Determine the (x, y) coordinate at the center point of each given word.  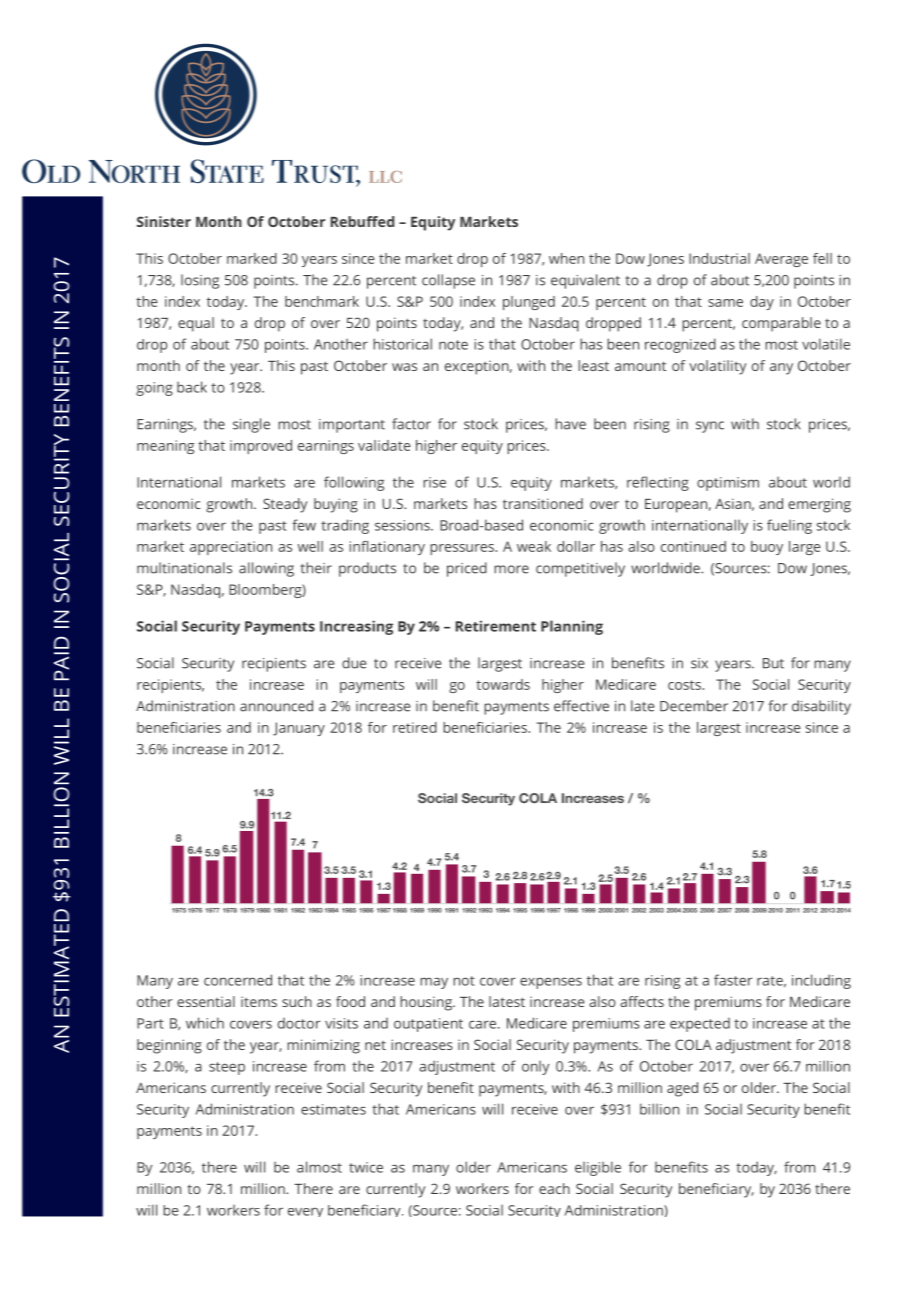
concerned (238, 980)
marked (252, 258)
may (434, 983)
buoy (767, 548)
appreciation (231, 548)
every (305, 1212)
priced (467, 569)
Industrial (719, 258)
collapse (448, 281)
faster (733, 980)
